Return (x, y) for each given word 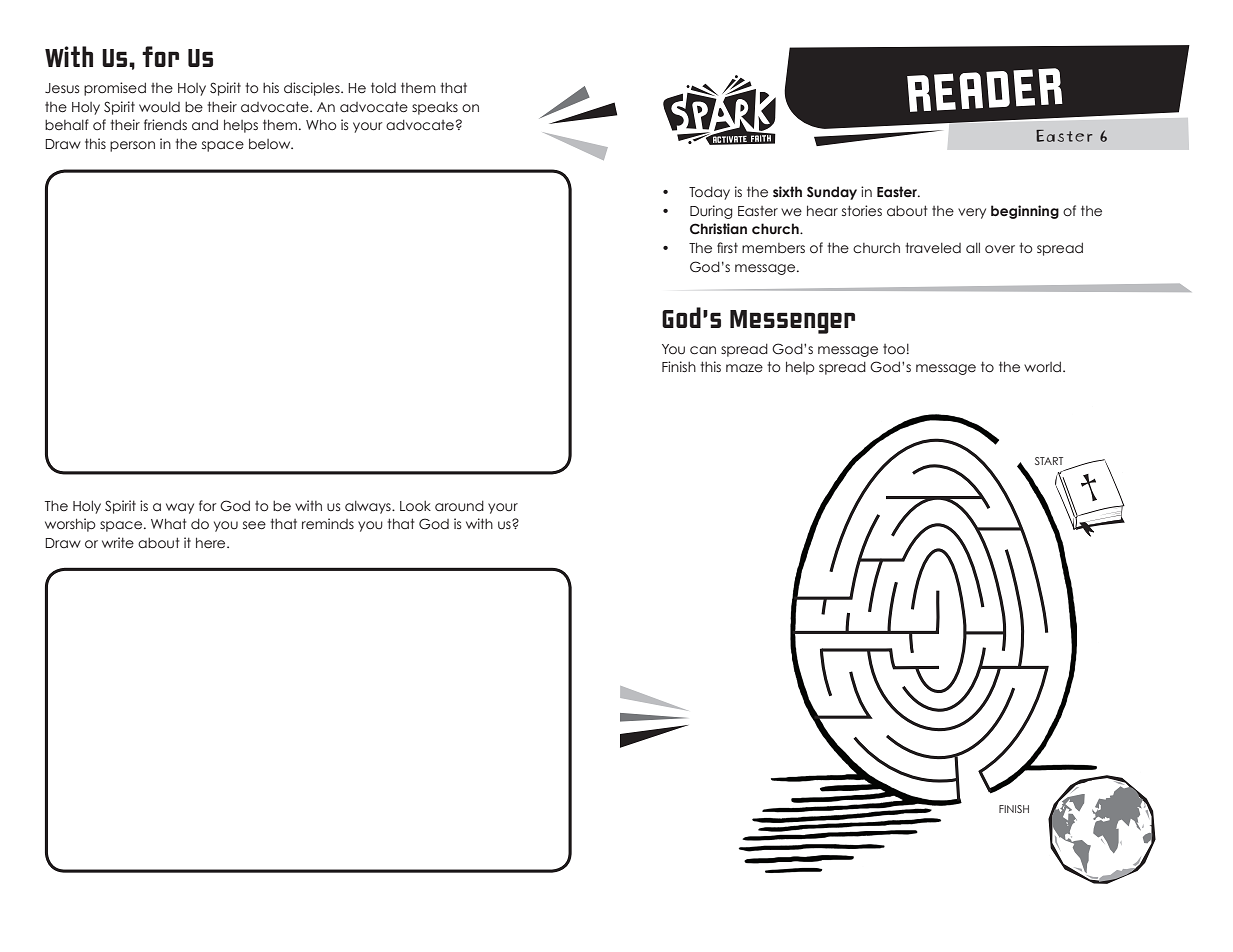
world (1042, 367)
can (703, 350)
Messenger (792, 322)
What (168, 523)
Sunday (832, 193)
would (159, 107)
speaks (435, 108)
